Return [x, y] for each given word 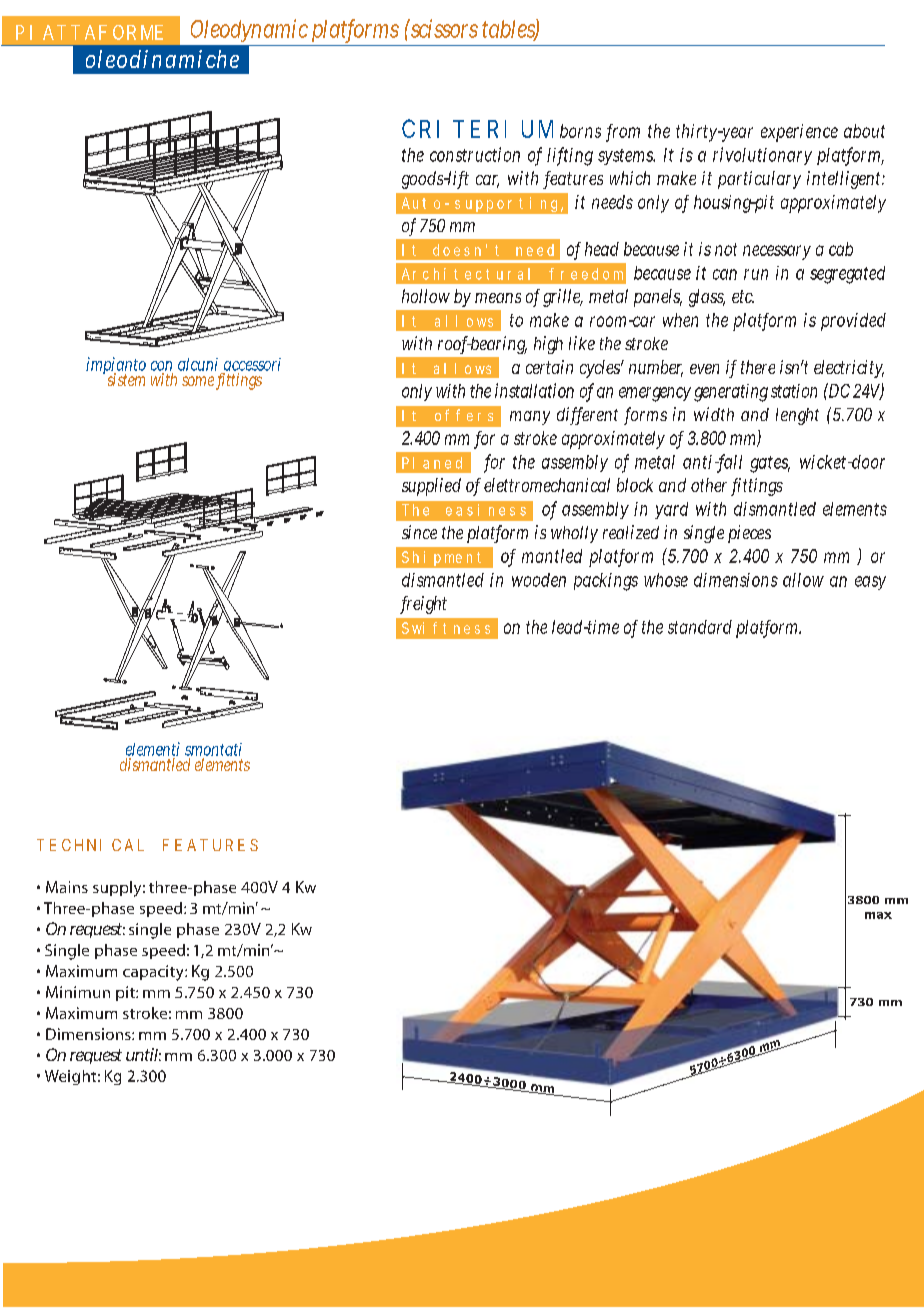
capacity [154, 973]
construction [475, 154]
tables [510, 29]
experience [799, 133]
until [142, 1054]
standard [700, 627]
